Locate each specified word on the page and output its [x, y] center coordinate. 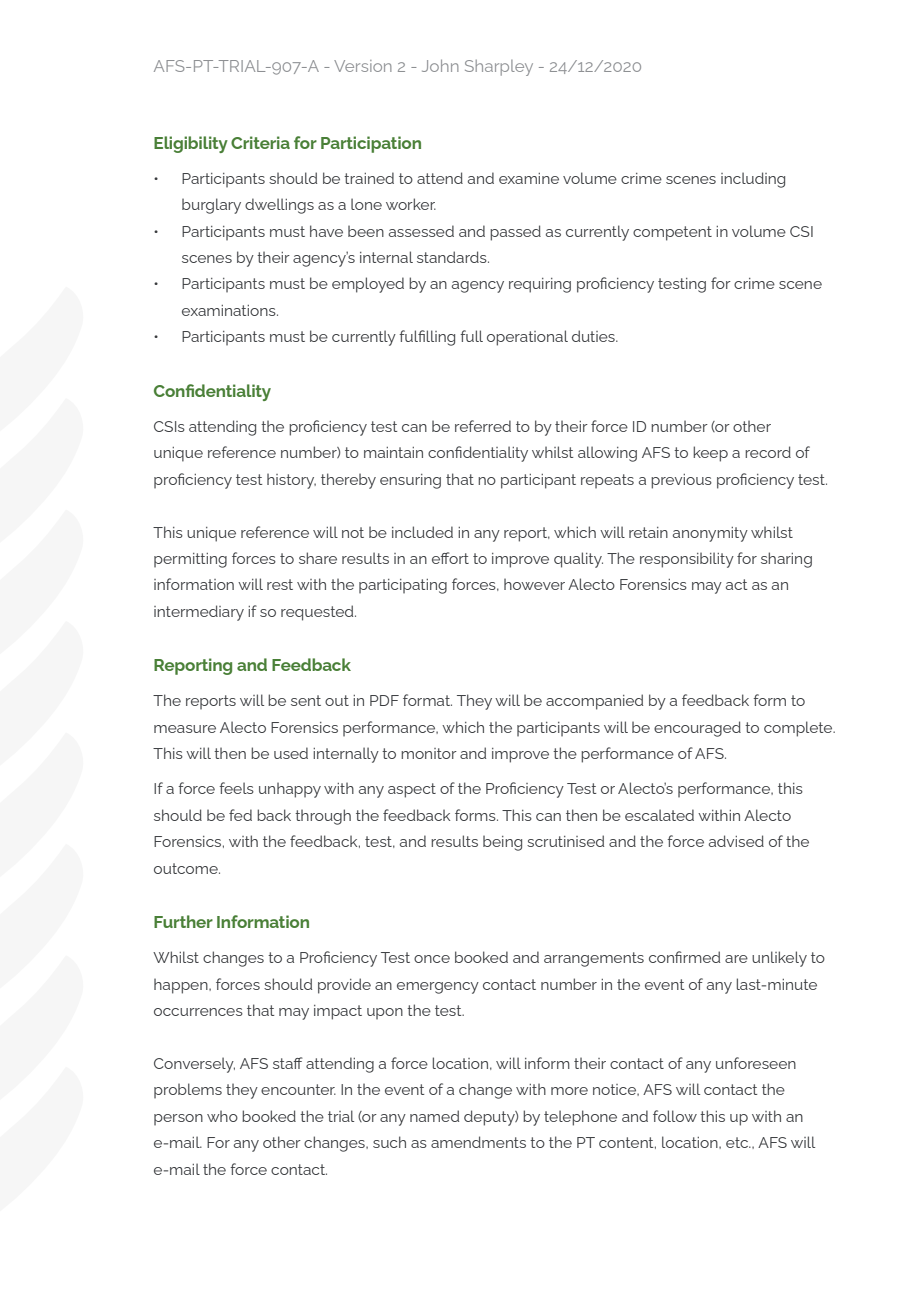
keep [710, 454]
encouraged [697, 729]
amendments [478, 1142]
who [222, 1116]
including [753, 180]
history [291, 481]
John [440, 65]
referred [483, 426]
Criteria [260, 142]
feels [236, 788]
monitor [429, 753]
